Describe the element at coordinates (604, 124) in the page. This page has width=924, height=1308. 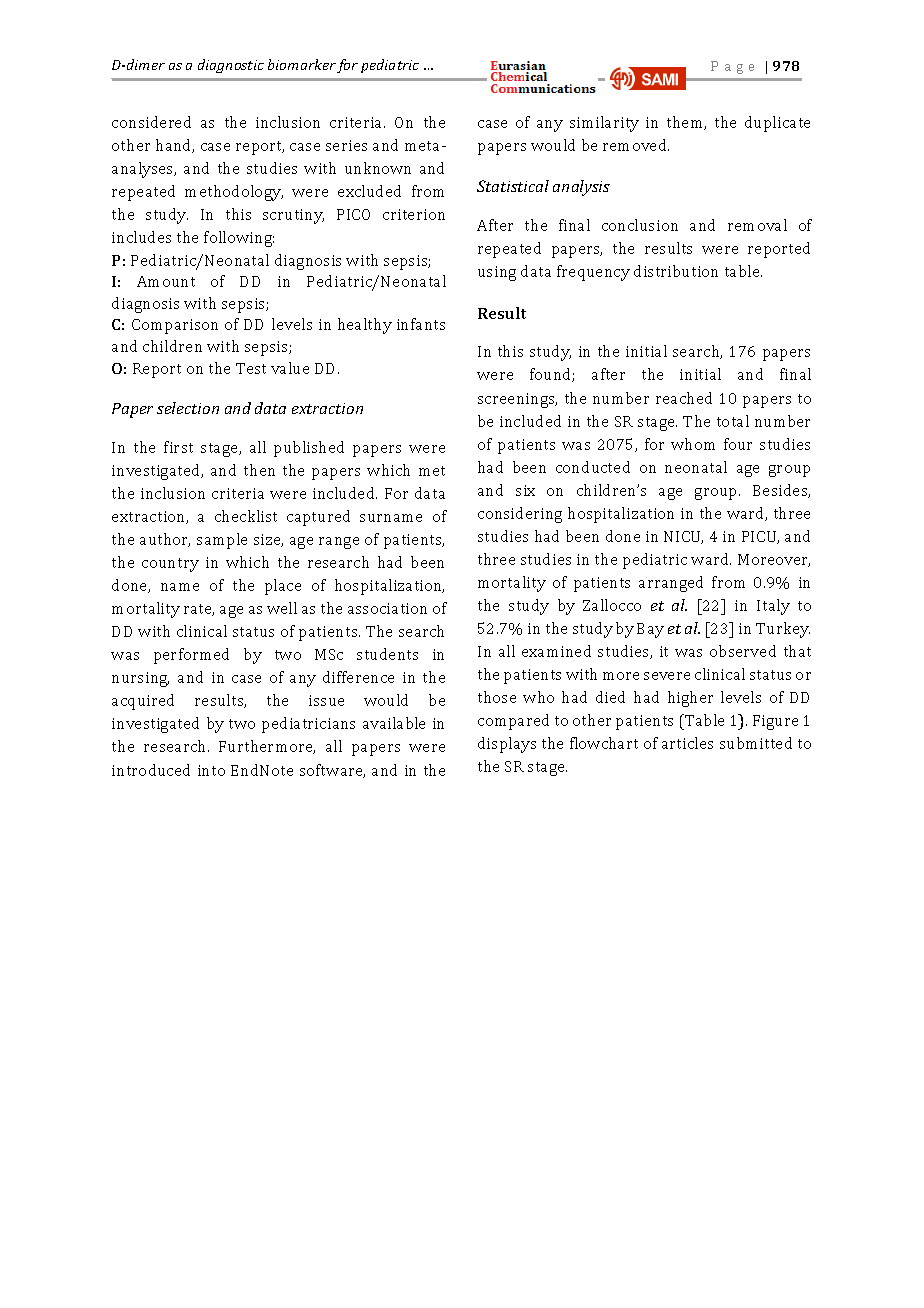
I see `similarity` at that location.
